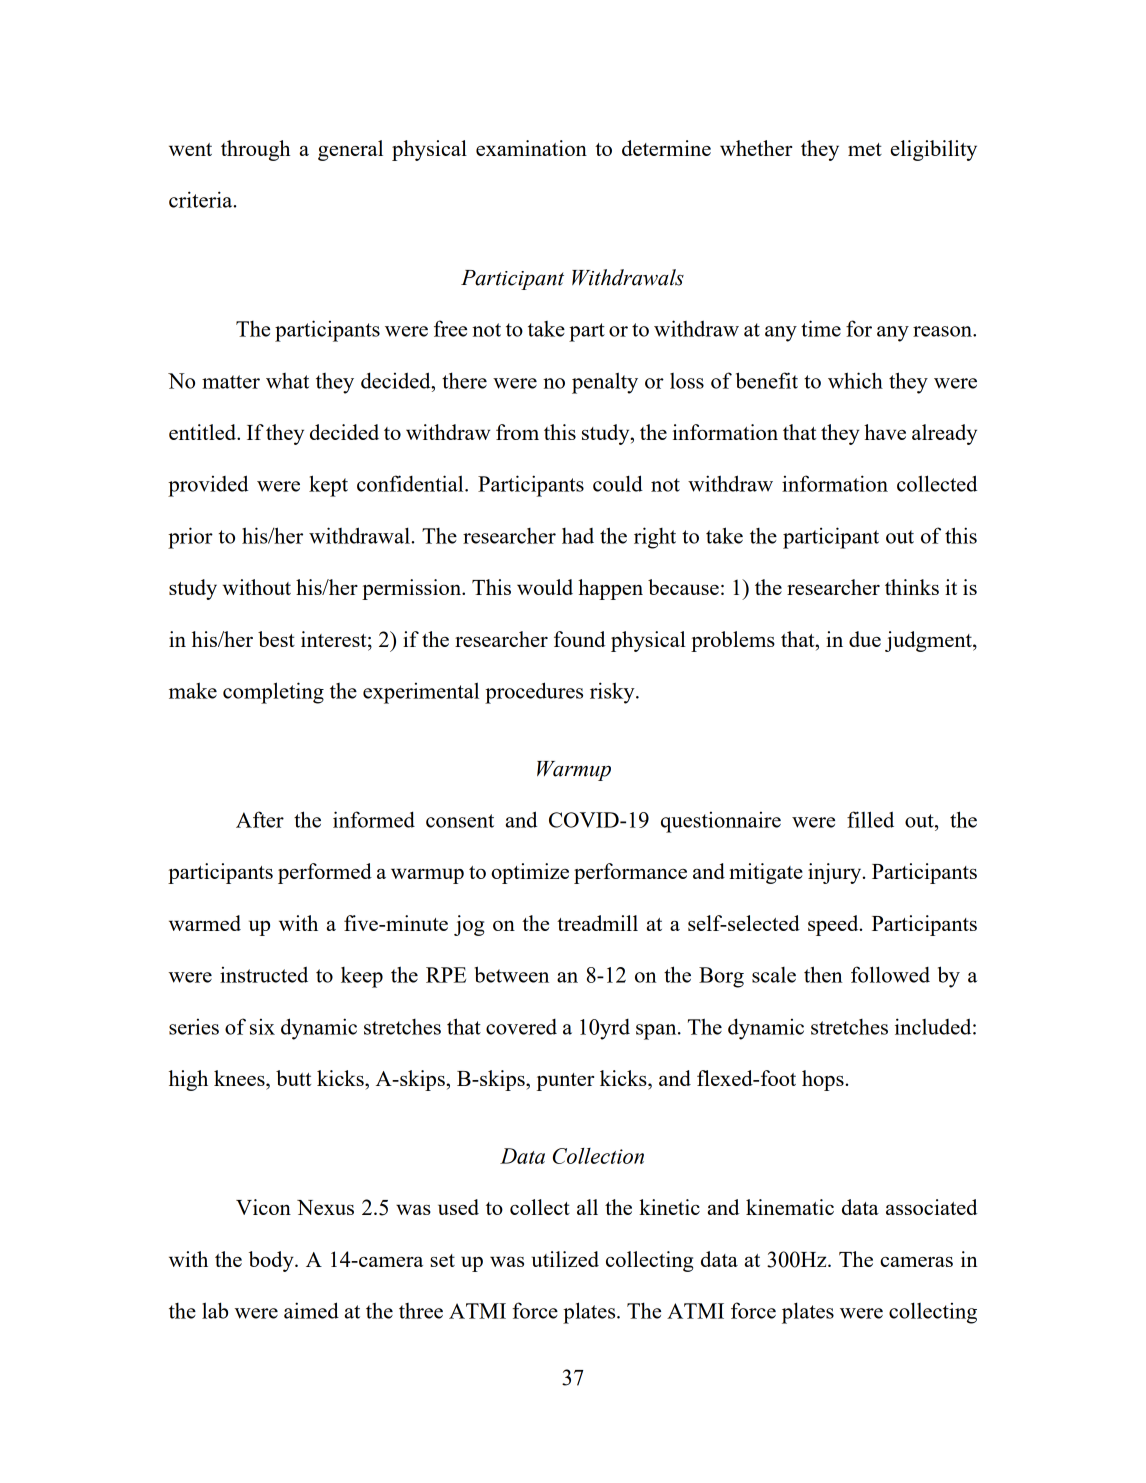  What do you see at coordinates (255, 150) in the screenshot?
I see `through` at bounding box center [255, 150].
